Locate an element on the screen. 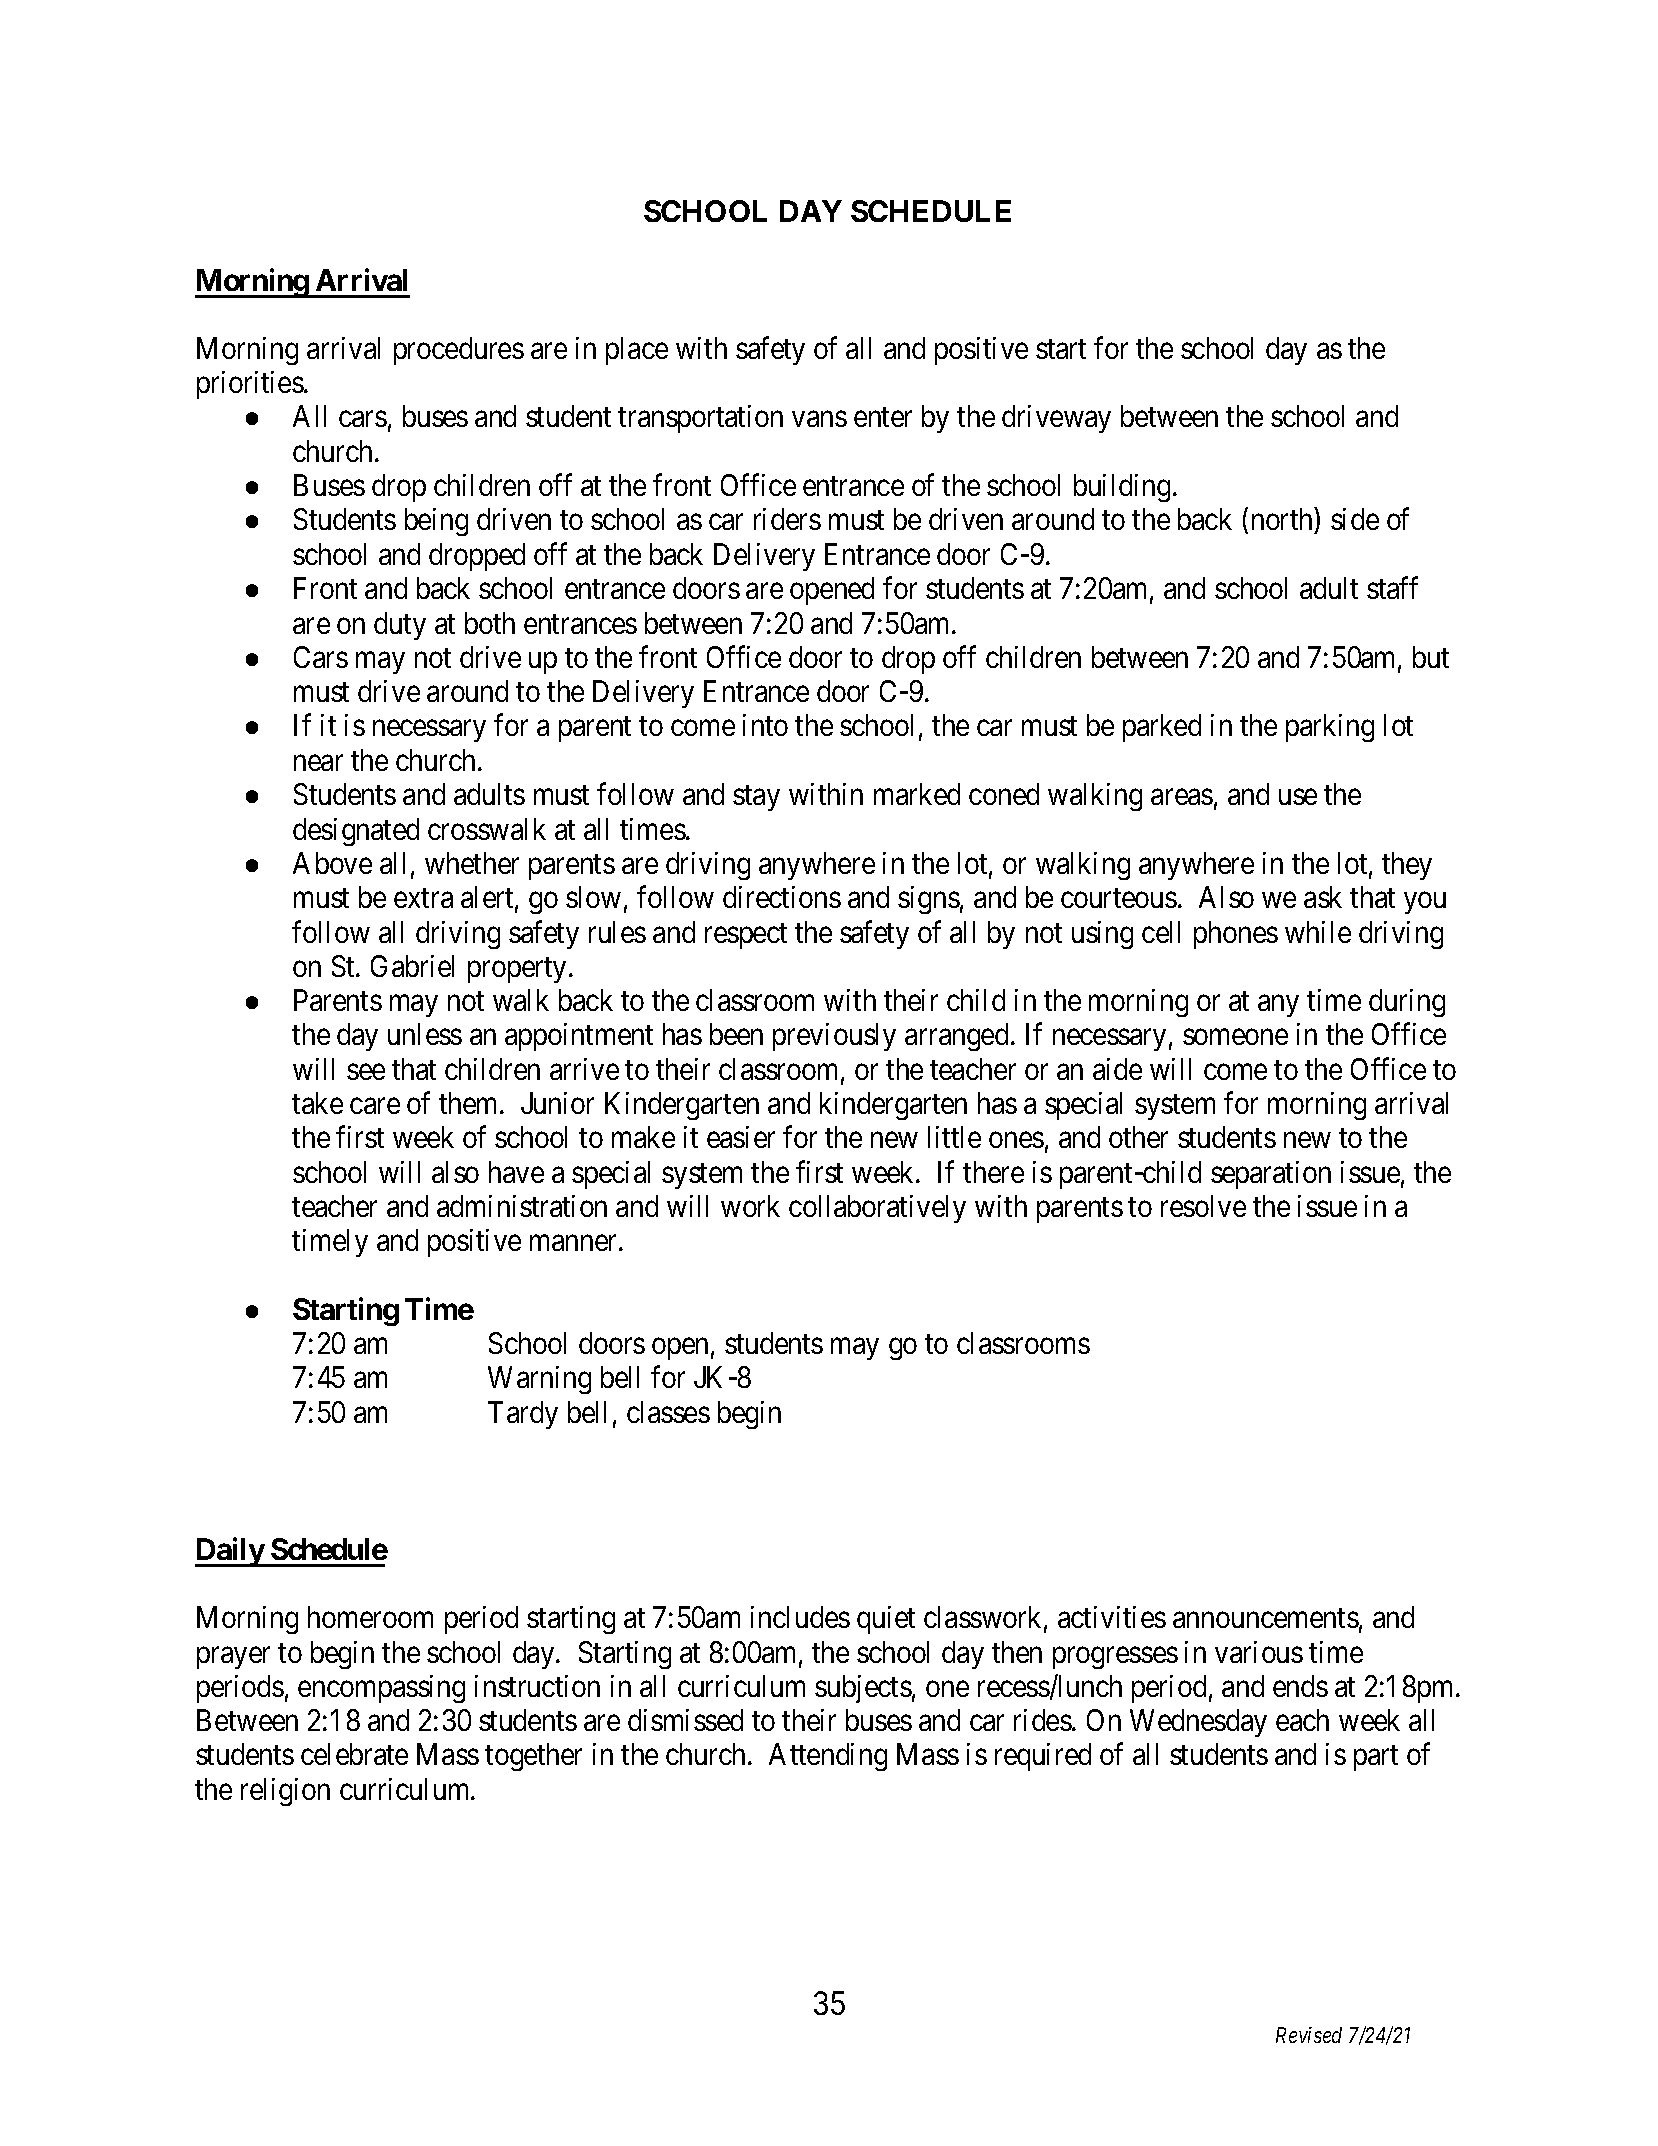  procedures is located at coordinates (459, 351).
